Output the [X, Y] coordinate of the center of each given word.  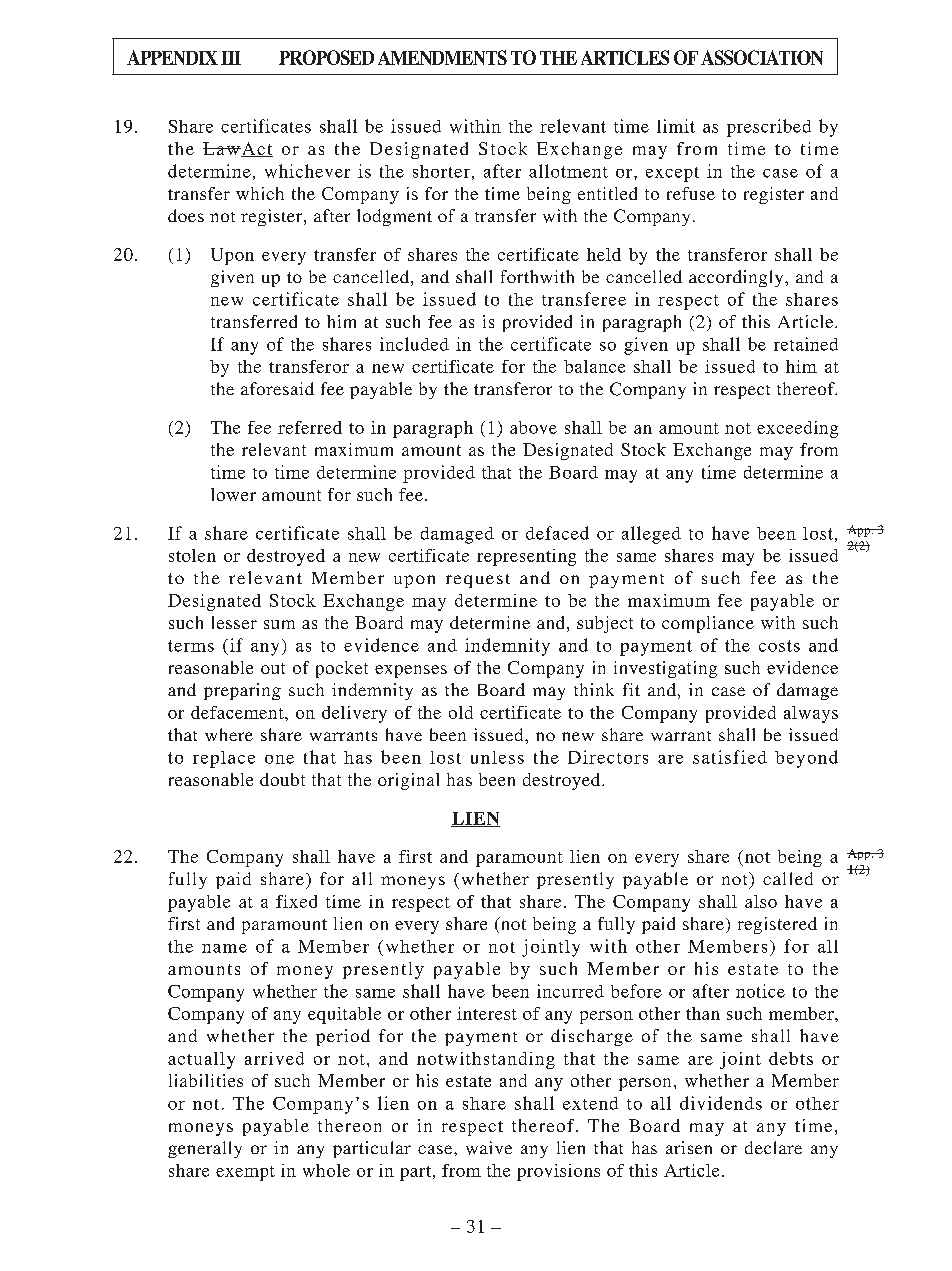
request [478, 581]
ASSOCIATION [762, 57]
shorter [441, 171]
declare [773, 1147]
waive [489, 1148]
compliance [708, 624]
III [231, 58]
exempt [245, 1173]
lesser [234, 622]
